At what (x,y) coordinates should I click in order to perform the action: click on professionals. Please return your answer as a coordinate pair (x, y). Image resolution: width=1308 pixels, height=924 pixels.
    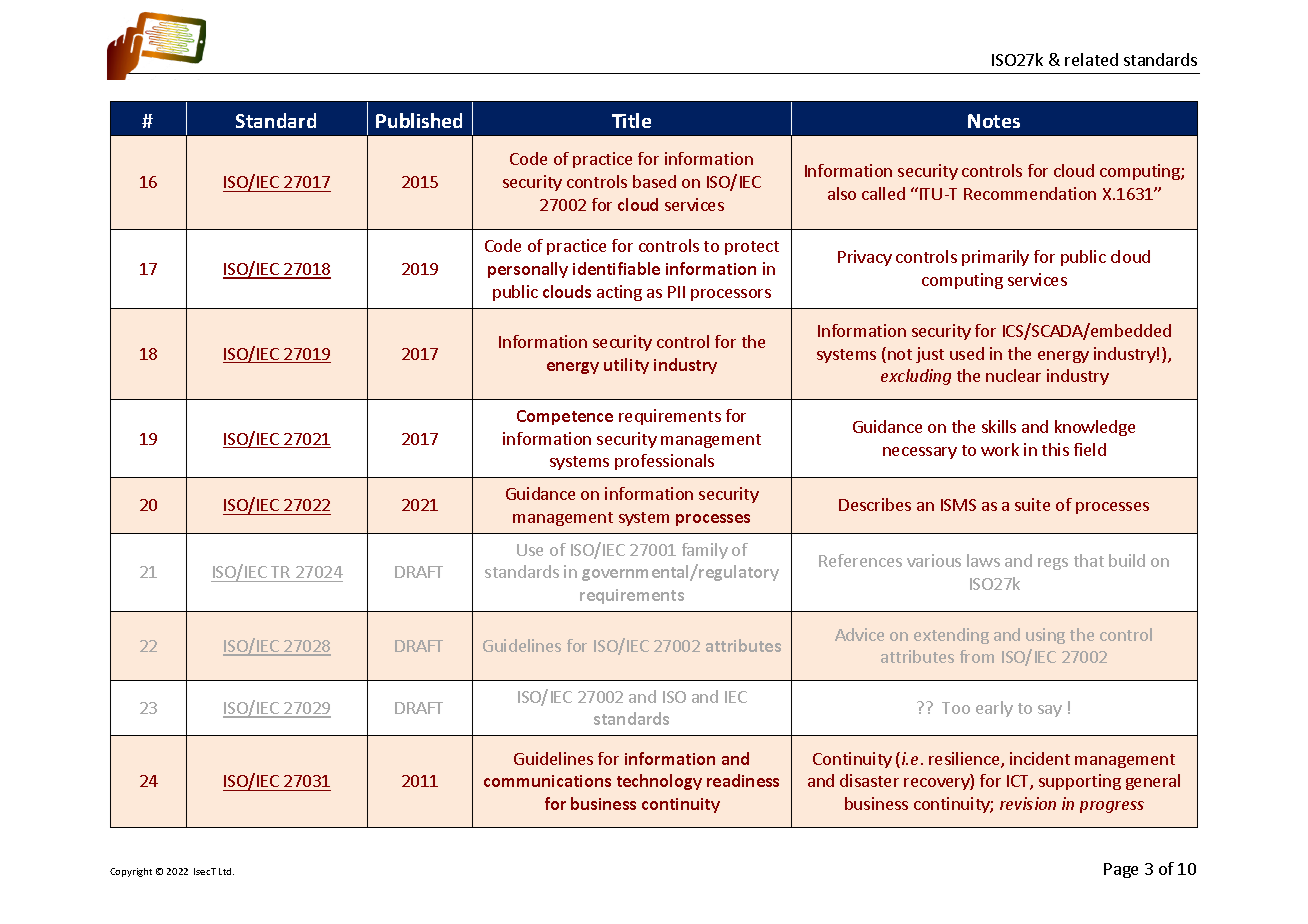
    Looking at the image, I should click on (664, 462).
